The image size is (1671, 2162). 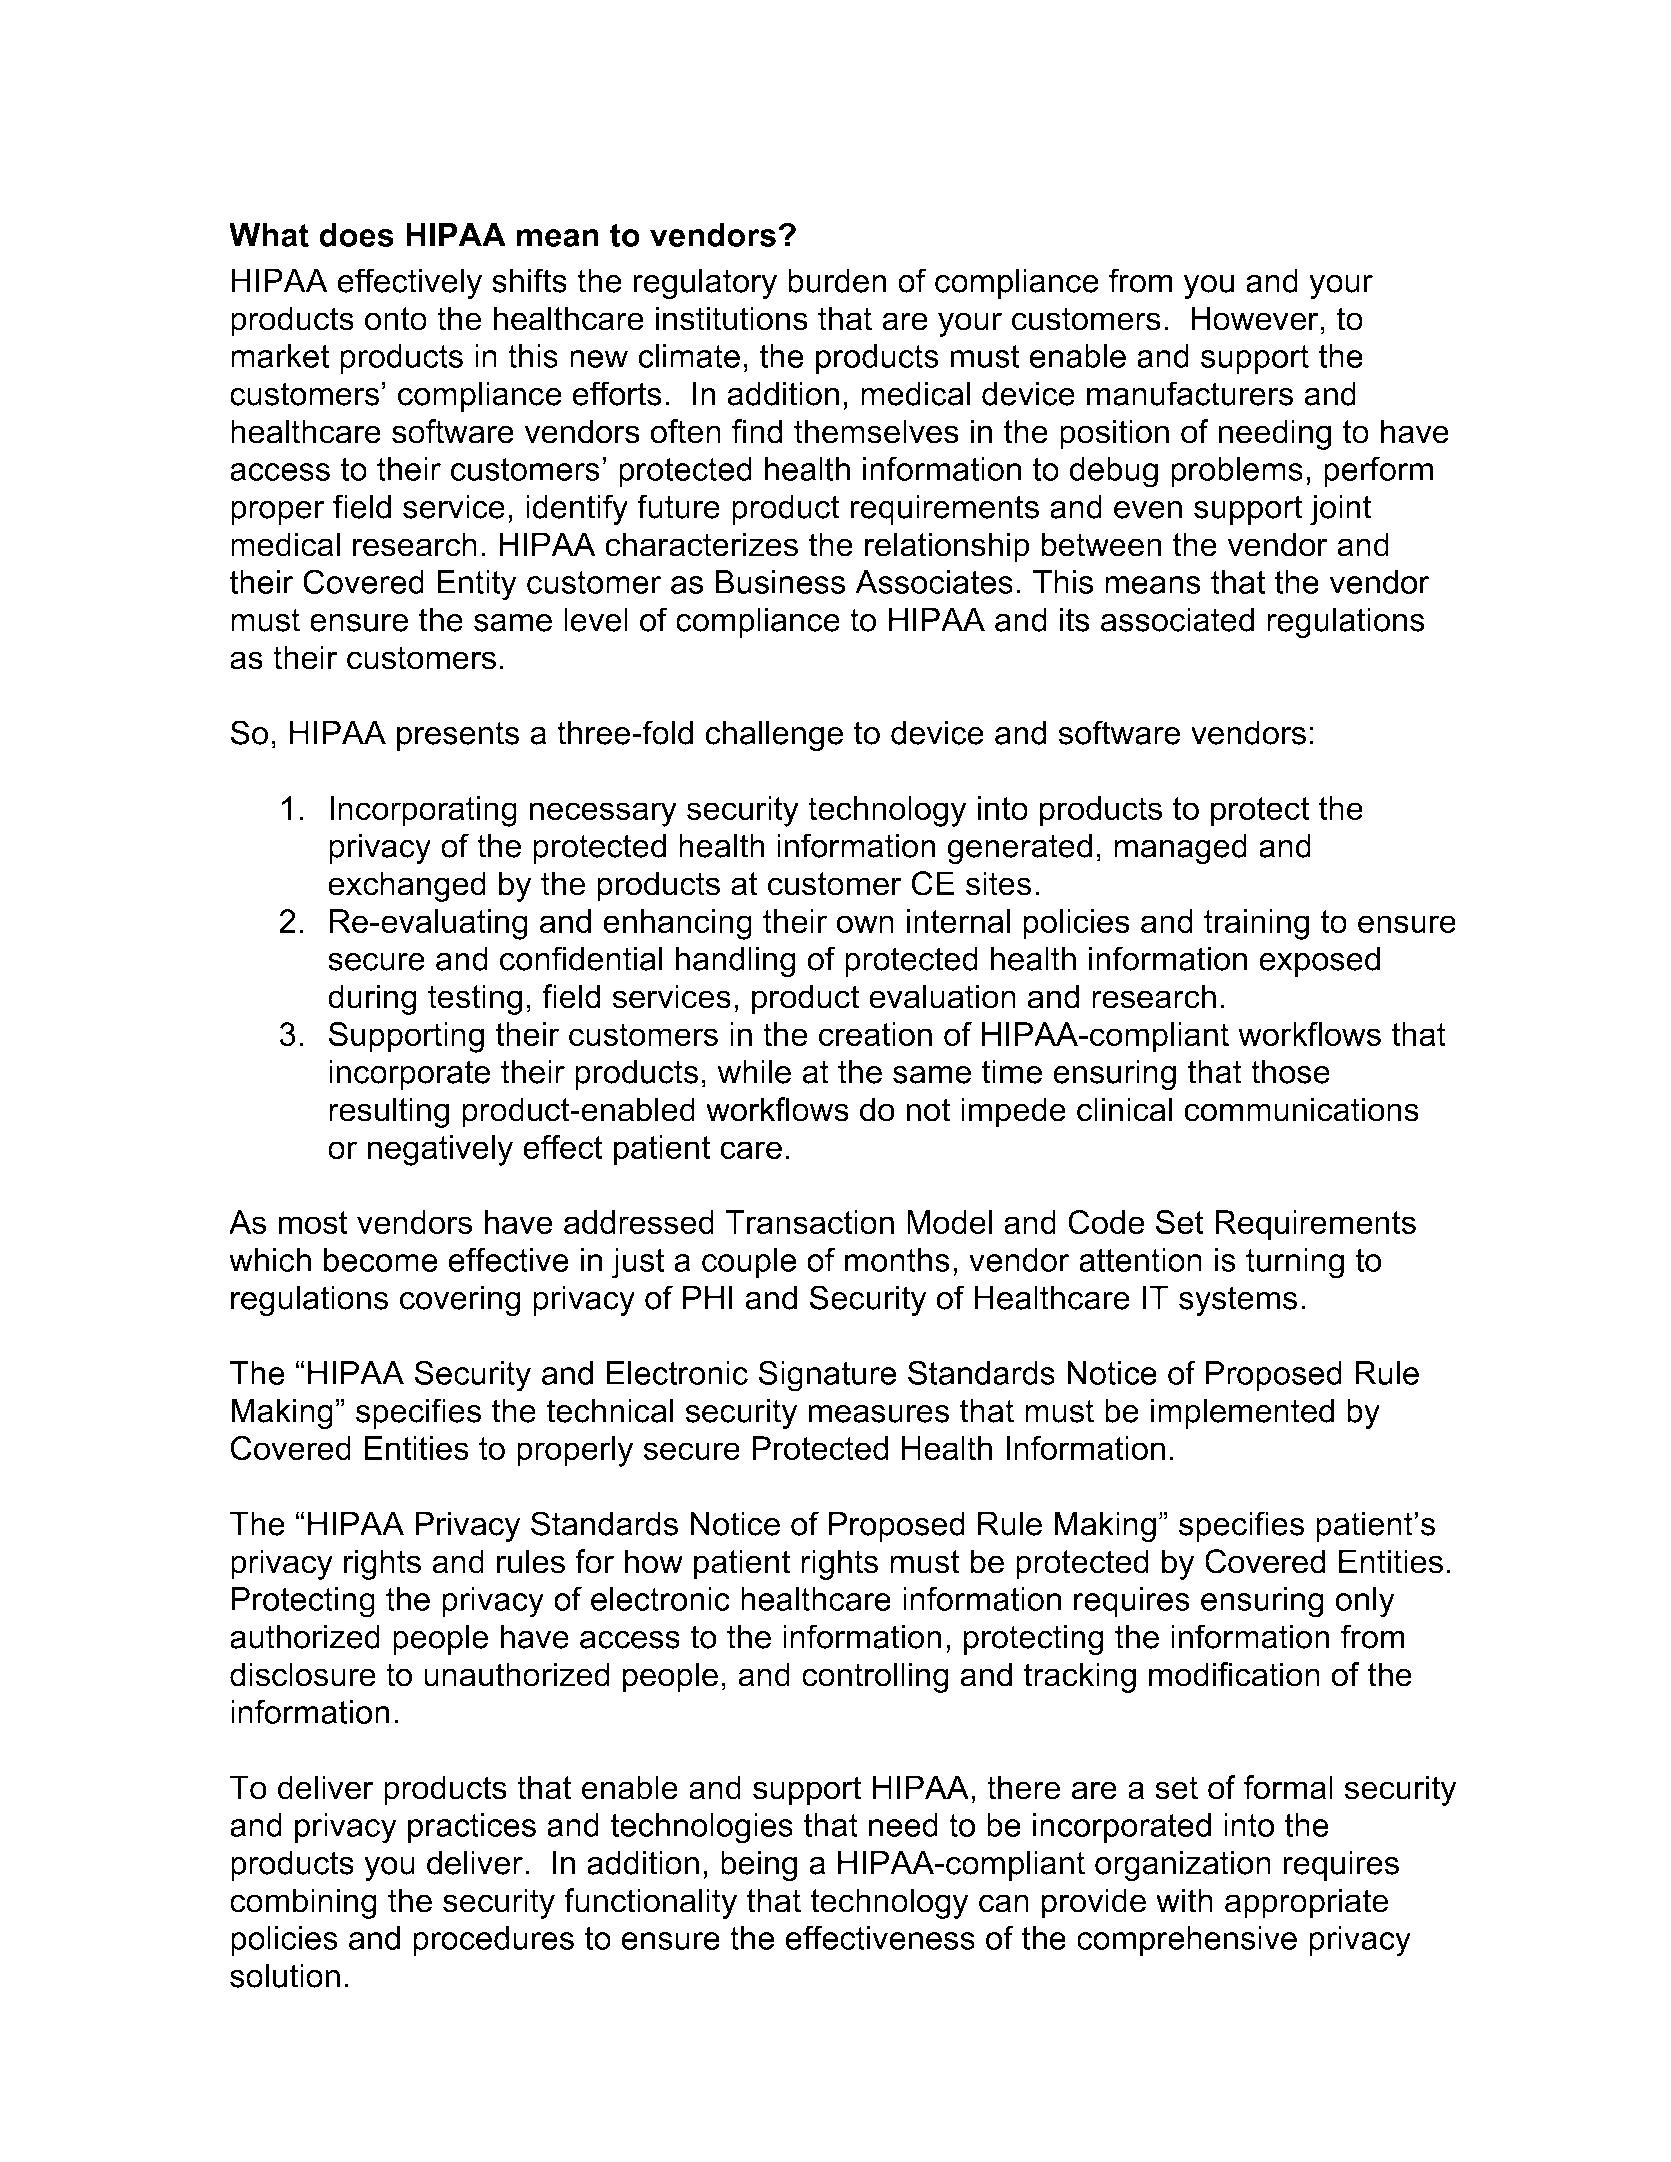 I want to click on resulting, so click(x=389, y=1112).
